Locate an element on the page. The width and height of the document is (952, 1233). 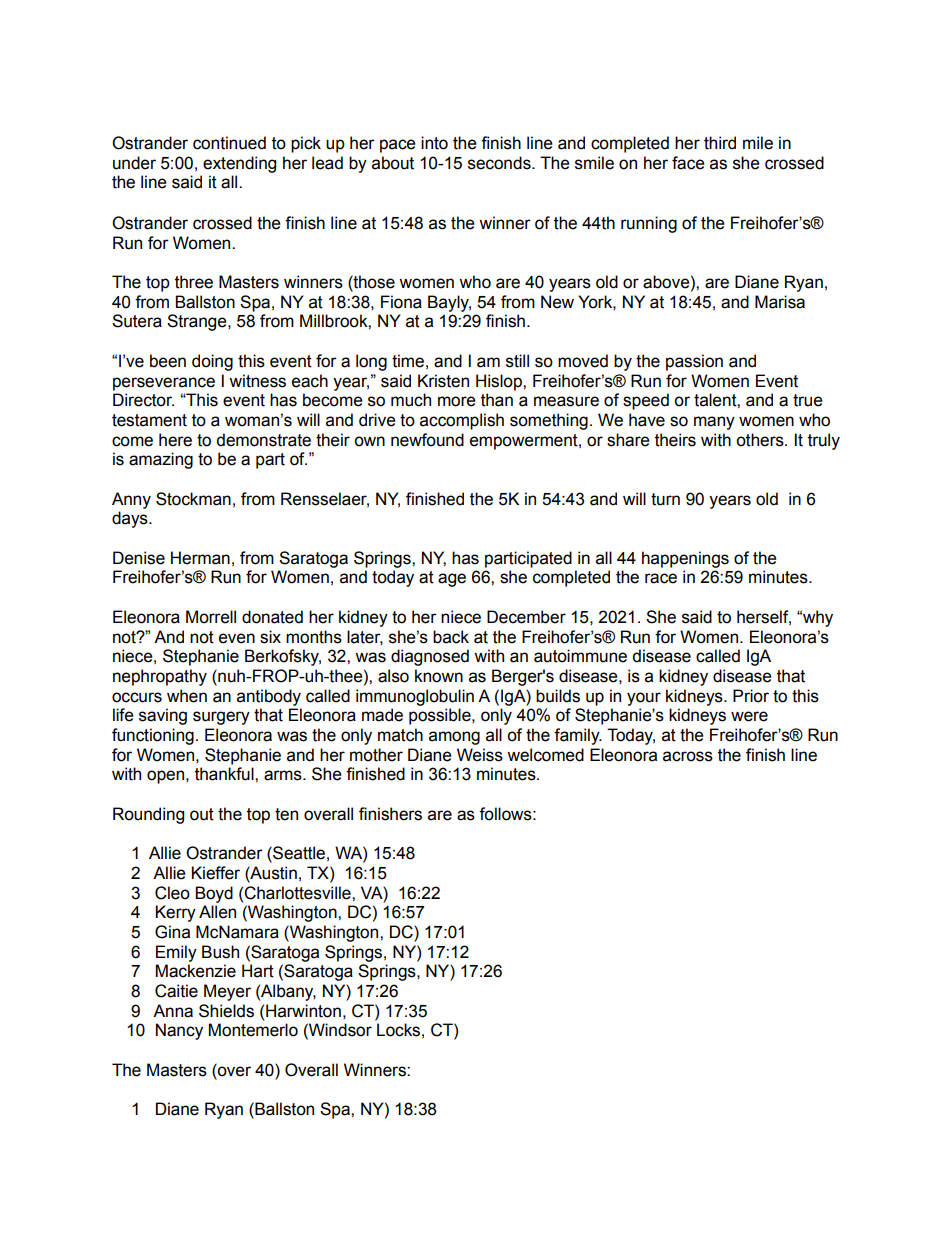
seconds is located at coordinates (500, 163).
